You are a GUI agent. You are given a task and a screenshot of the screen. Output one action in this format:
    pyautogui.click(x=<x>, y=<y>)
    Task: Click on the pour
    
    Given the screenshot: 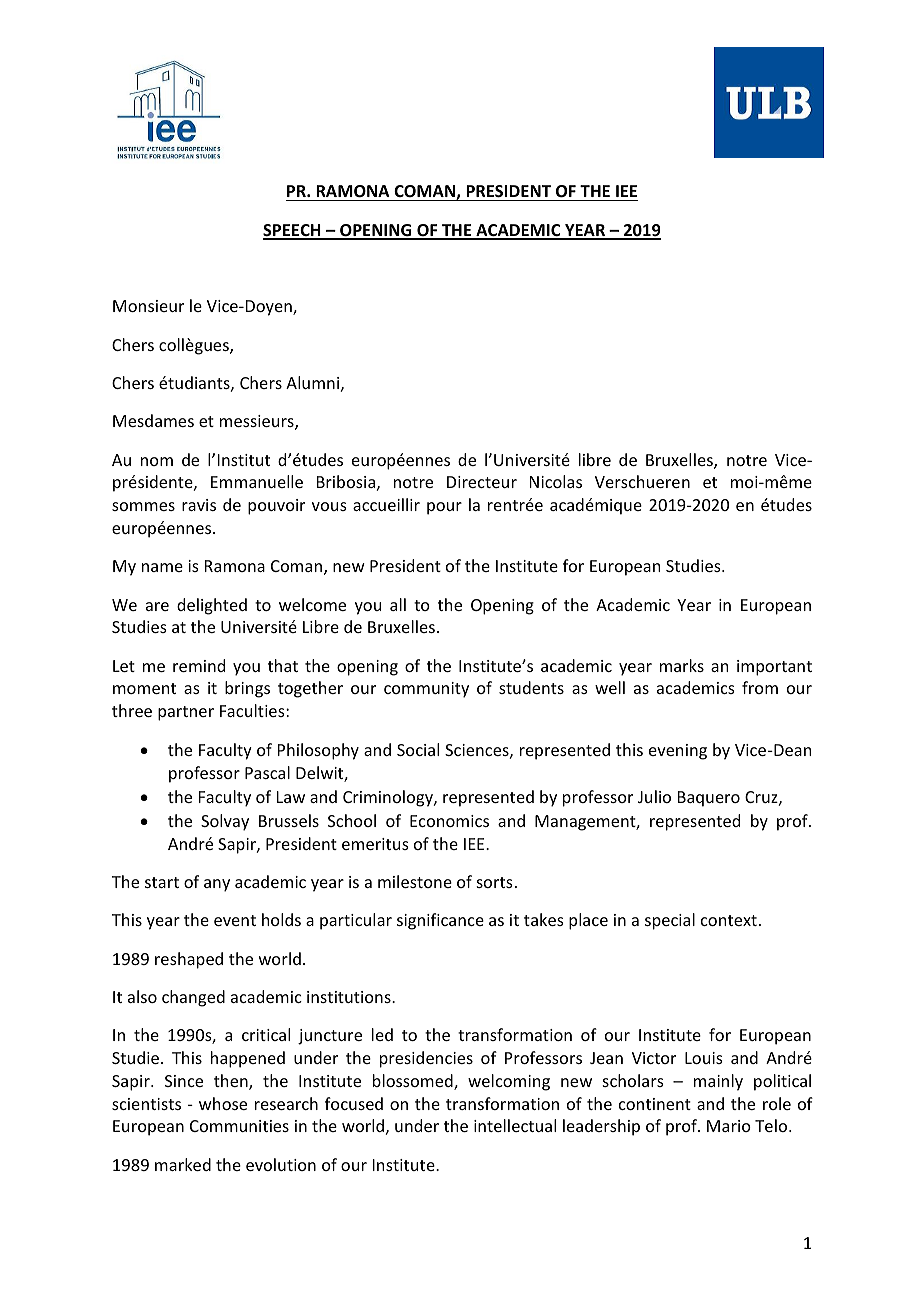 What is the action you would take?
    pyautogui.click(x=444, y=508)
